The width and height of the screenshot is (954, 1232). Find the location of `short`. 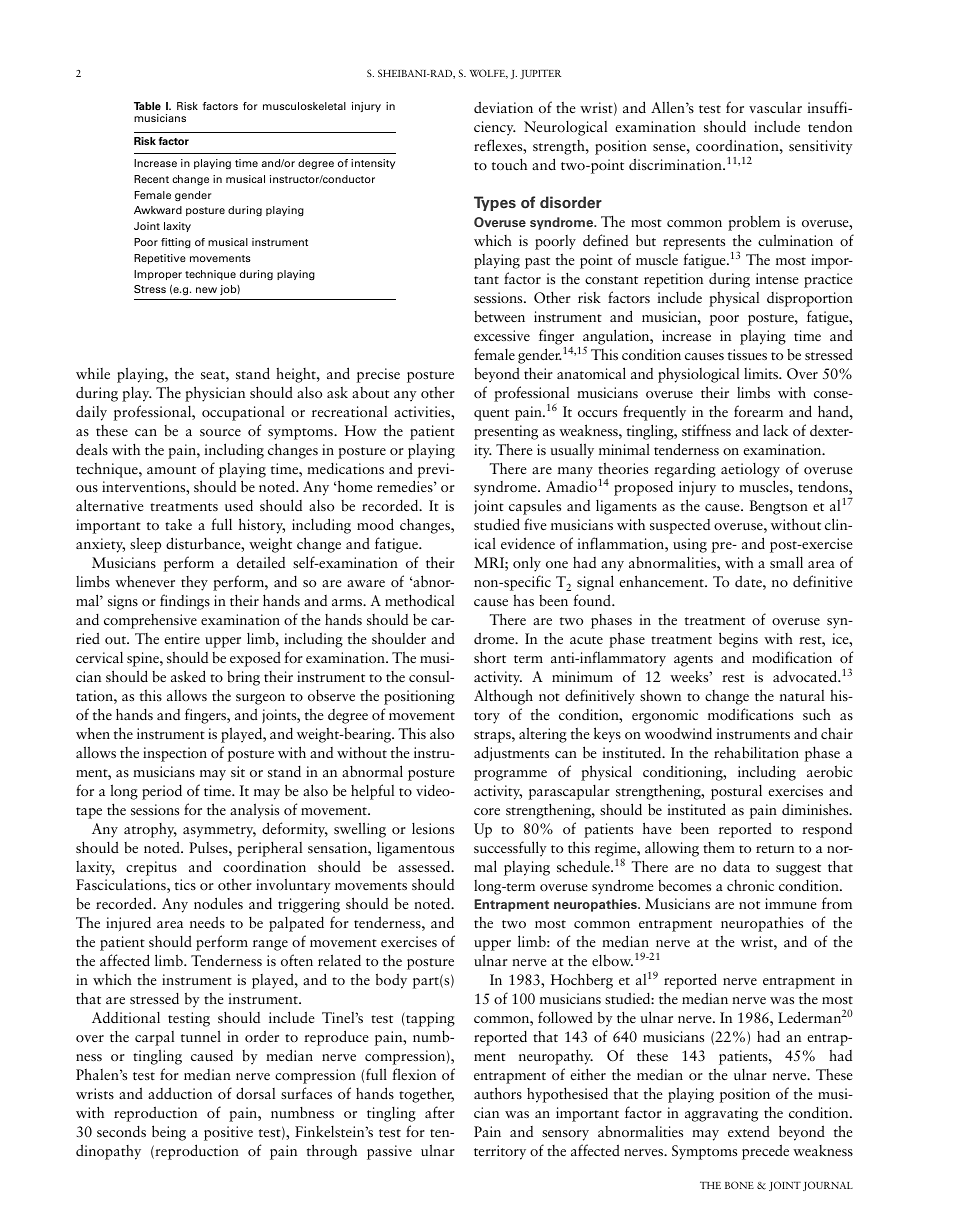

short is located at coordinates (490, 657).
